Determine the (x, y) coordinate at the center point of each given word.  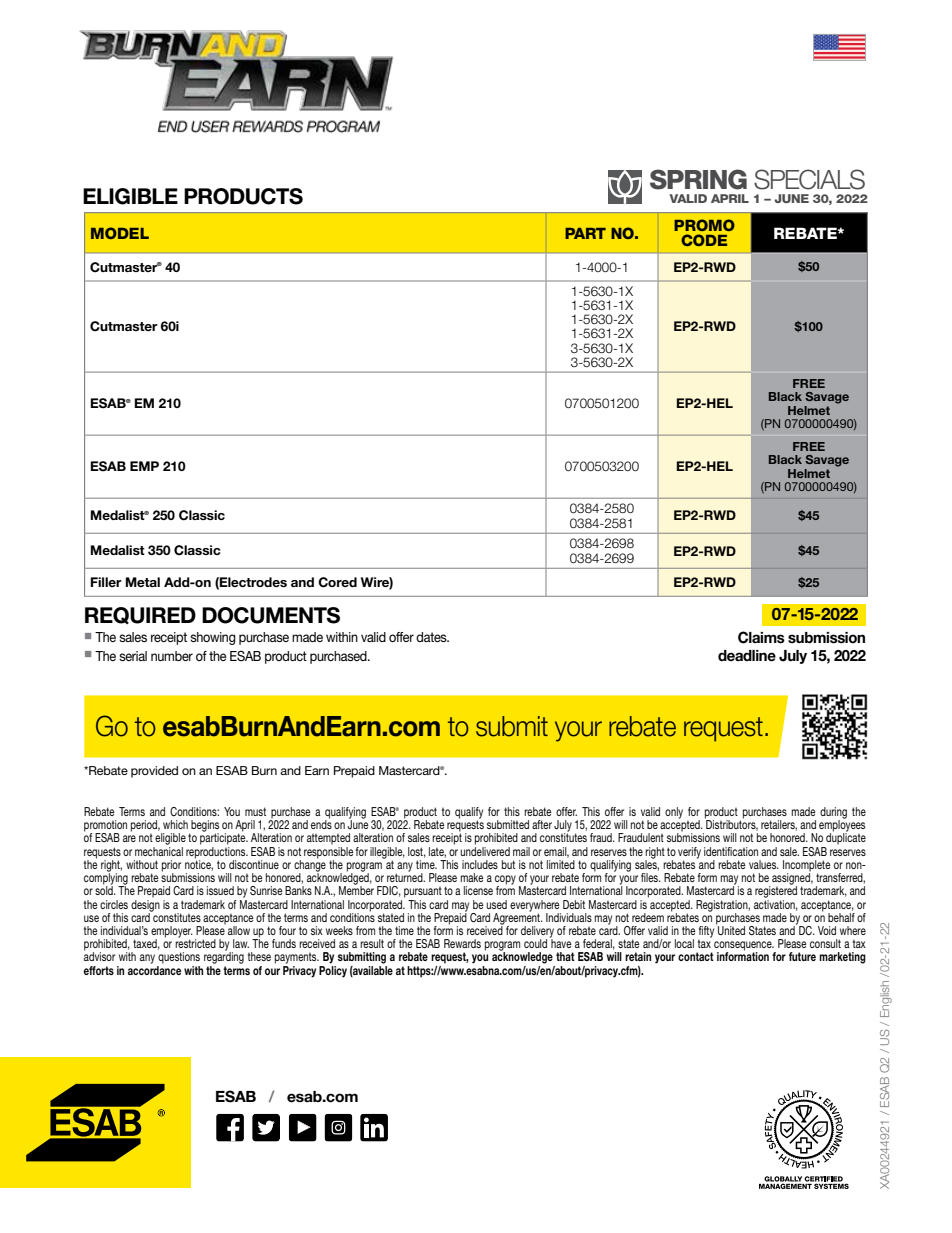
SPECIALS (809, 179)
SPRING (698, 179)
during (833, 814)
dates (432, 637)
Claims (761, 637)
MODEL (120, 233)
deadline (747, 656)
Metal (142, 582)
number (172, 656)
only (674, 813)
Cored (337, 582)
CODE (704, 240)
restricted (195, 942)
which (175, 824)
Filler (106, 582)
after (542, 824)
